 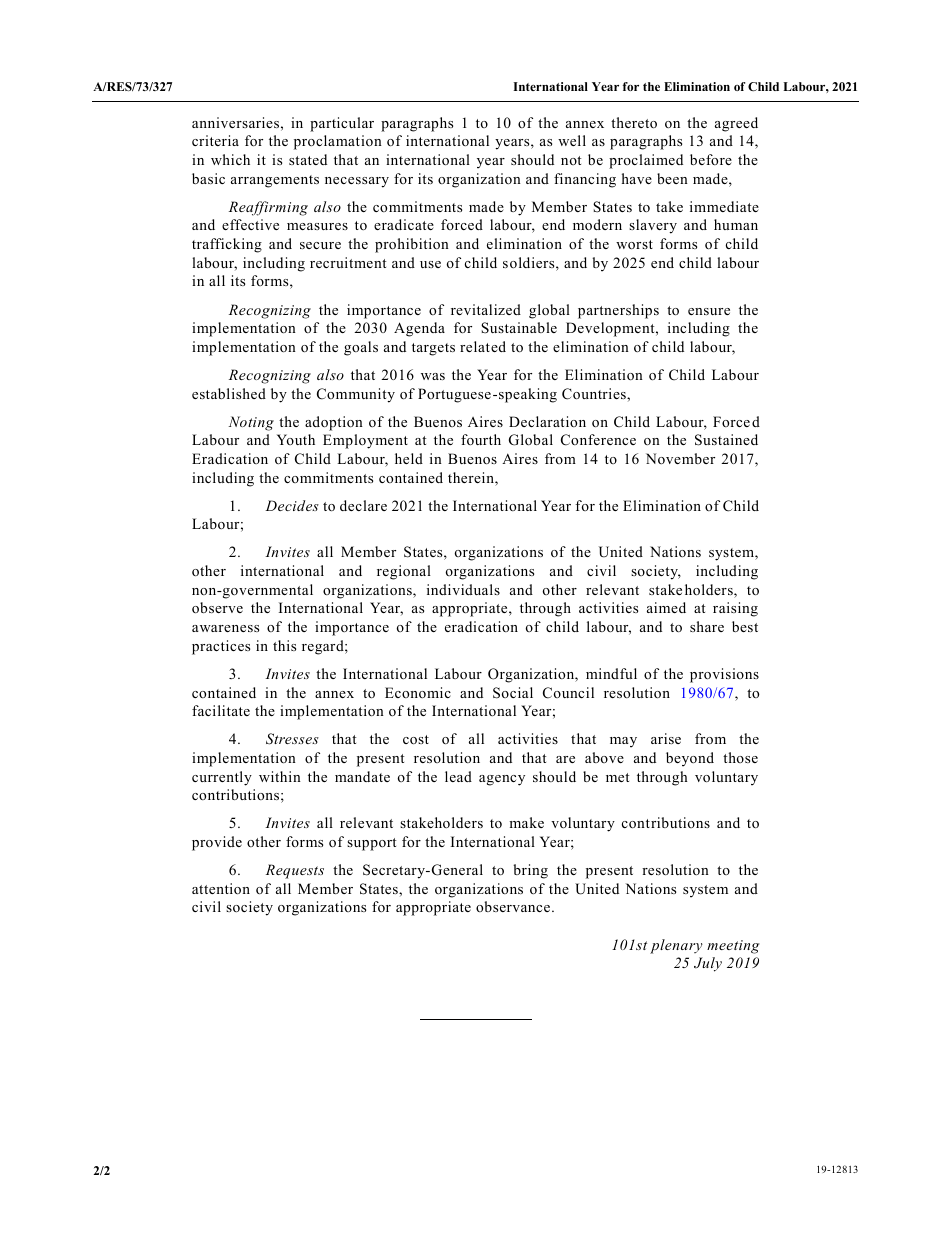 What do you see at coordinates (735, 609) in the document?
I see `raising` at bounding box center [735, 609].
